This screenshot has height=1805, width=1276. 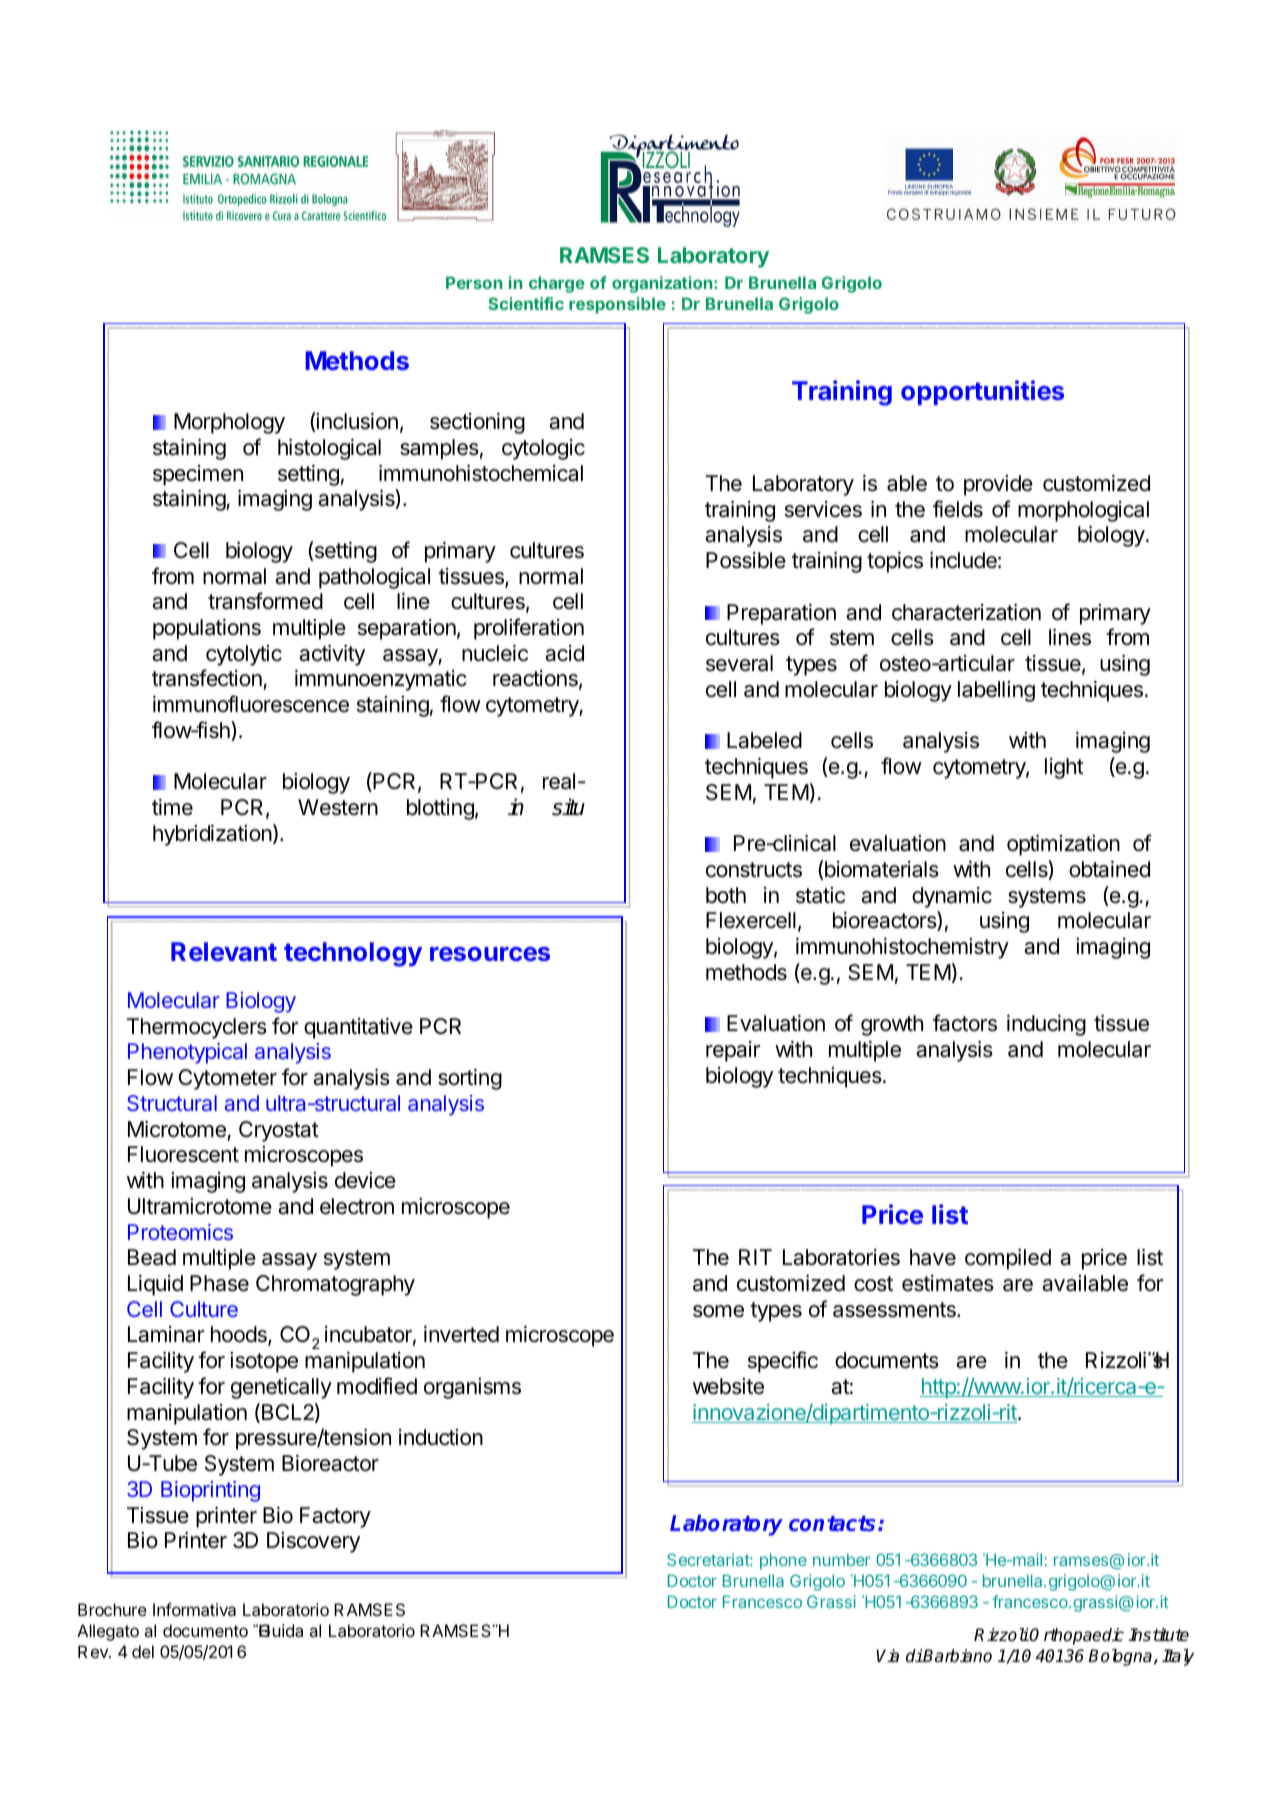 I want to click on acid, so click(x=564, y=653).
